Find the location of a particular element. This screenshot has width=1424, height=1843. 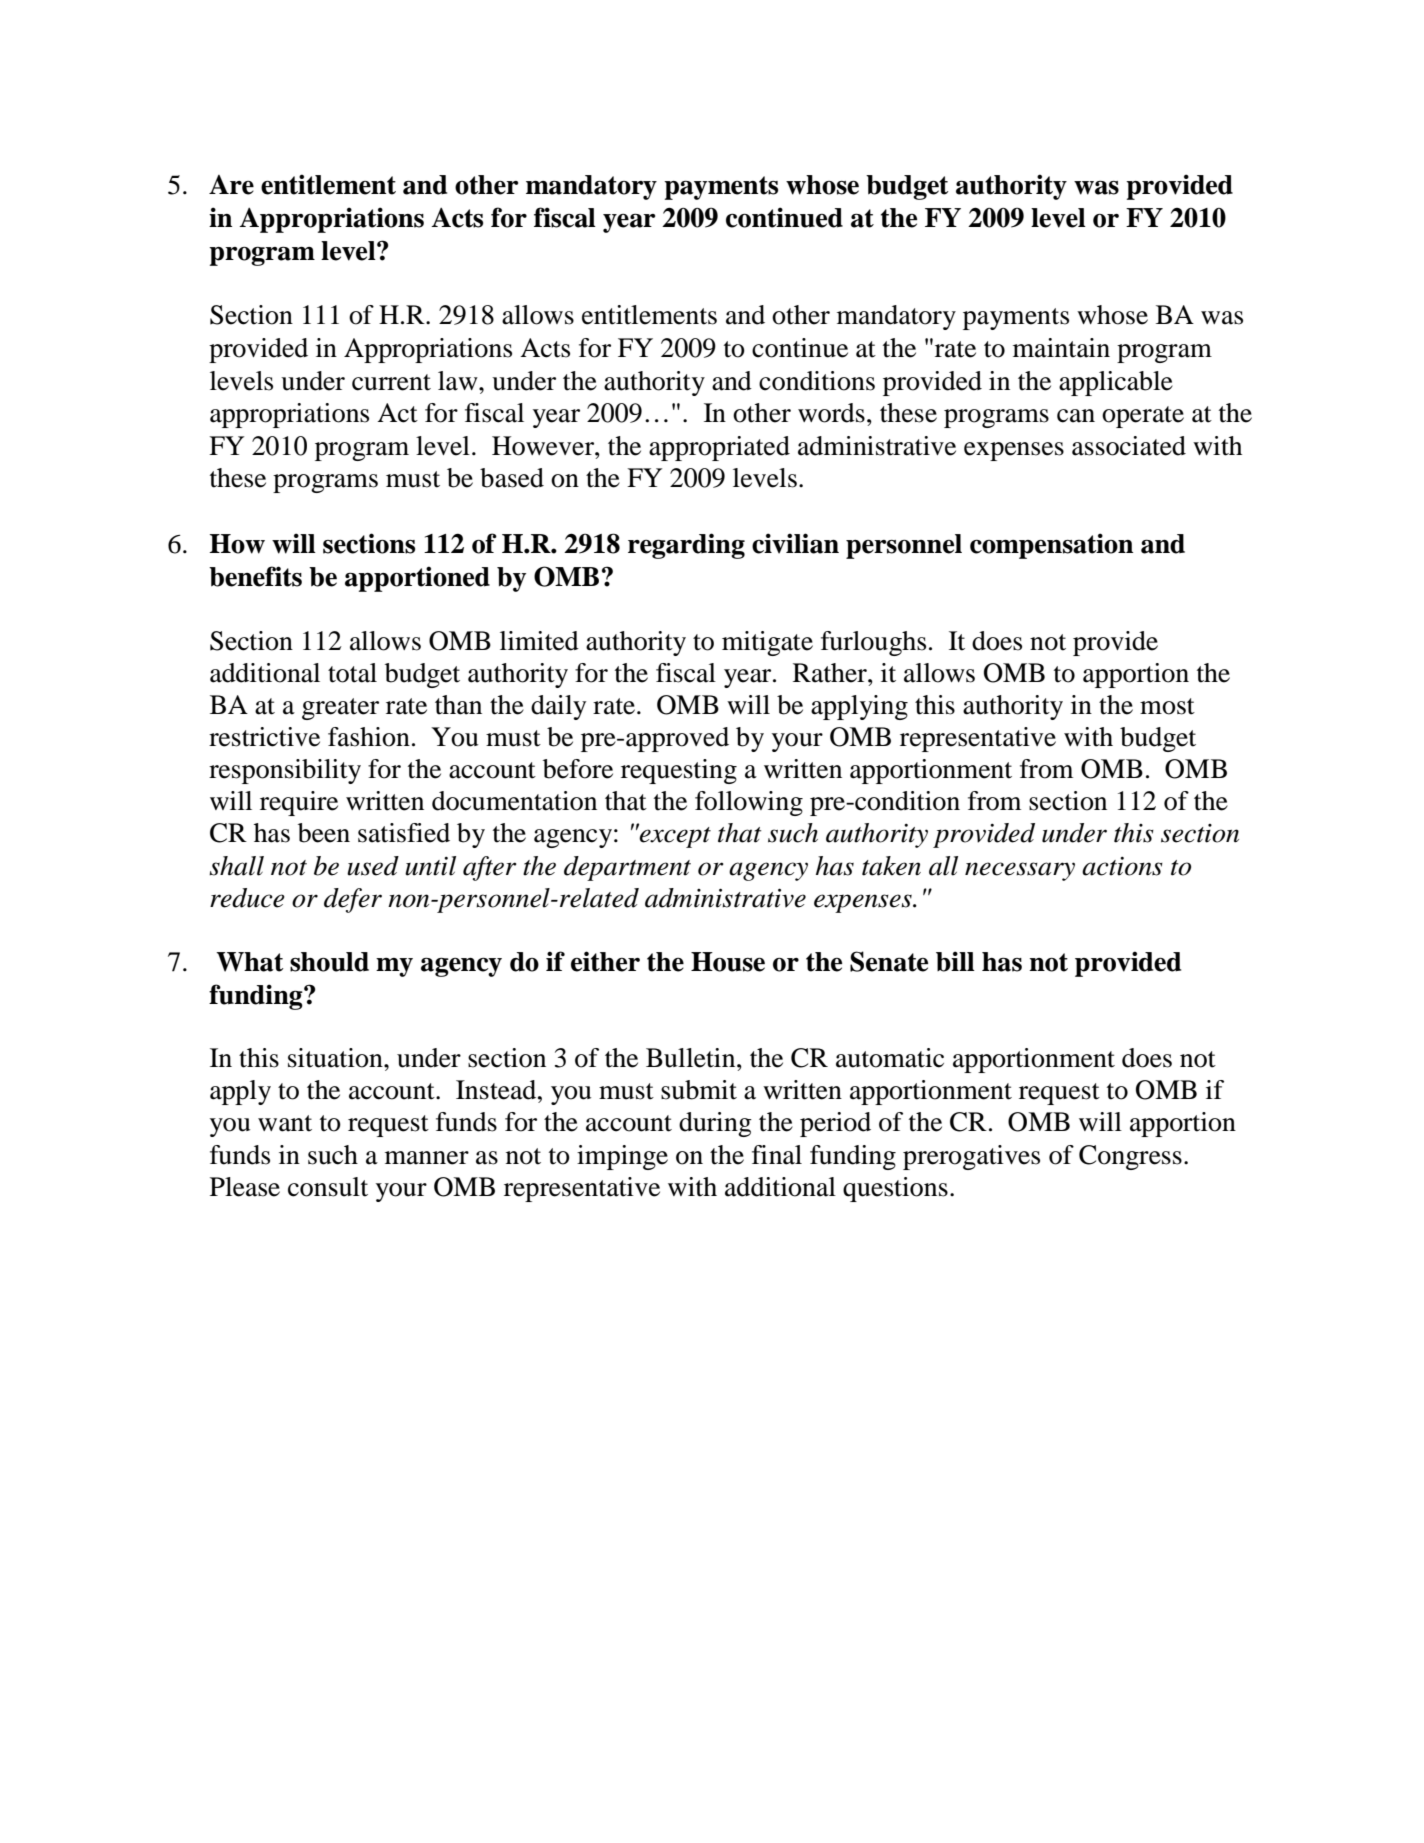

maintain is located at coordinates (1061, 348).
